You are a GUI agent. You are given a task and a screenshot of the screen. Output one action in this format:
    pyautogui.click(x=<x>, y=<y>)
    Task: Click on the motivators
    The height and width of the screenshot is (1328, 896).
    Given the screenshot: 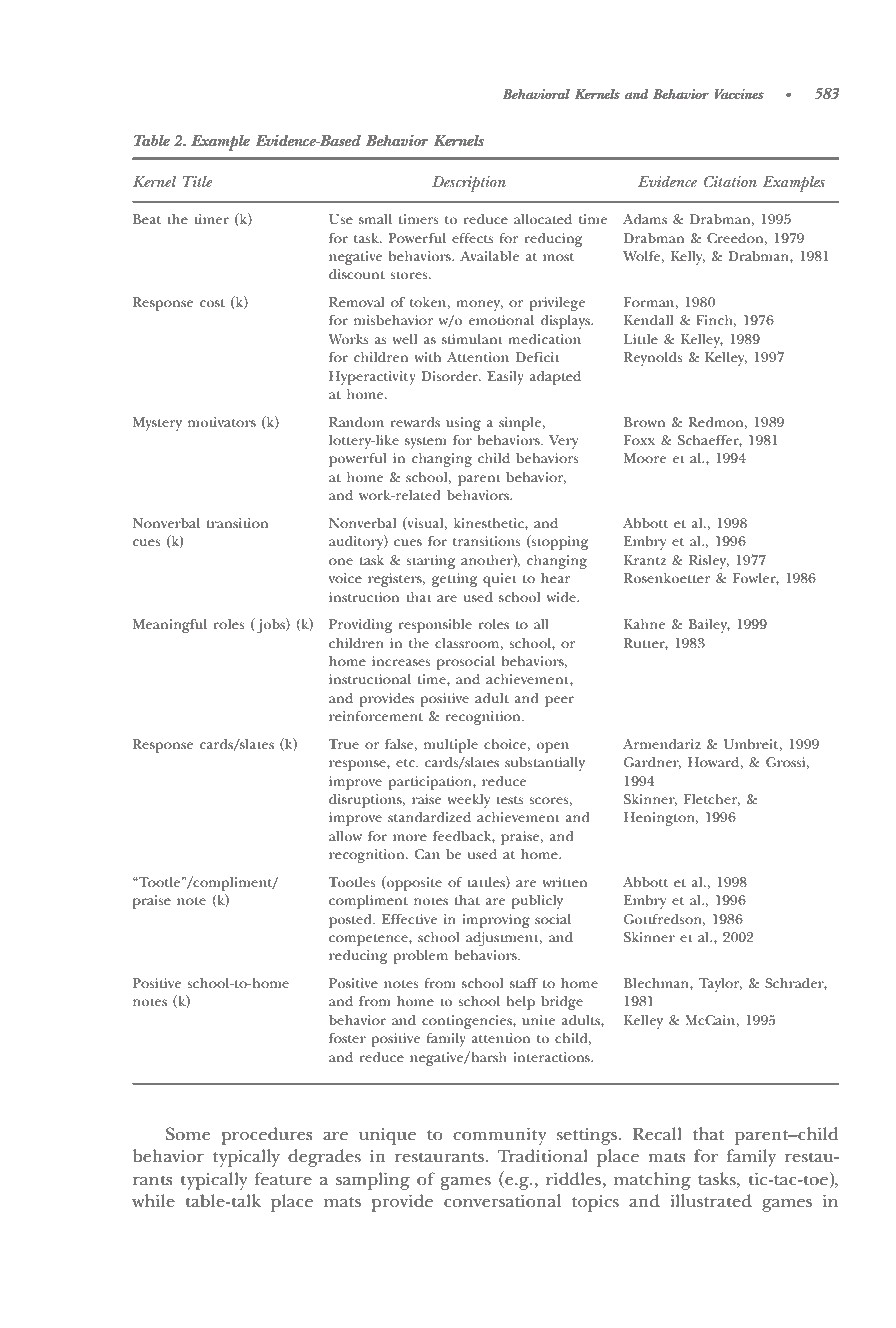 What is the action you would take?
    pyautogui.click(x=222, y=422)
